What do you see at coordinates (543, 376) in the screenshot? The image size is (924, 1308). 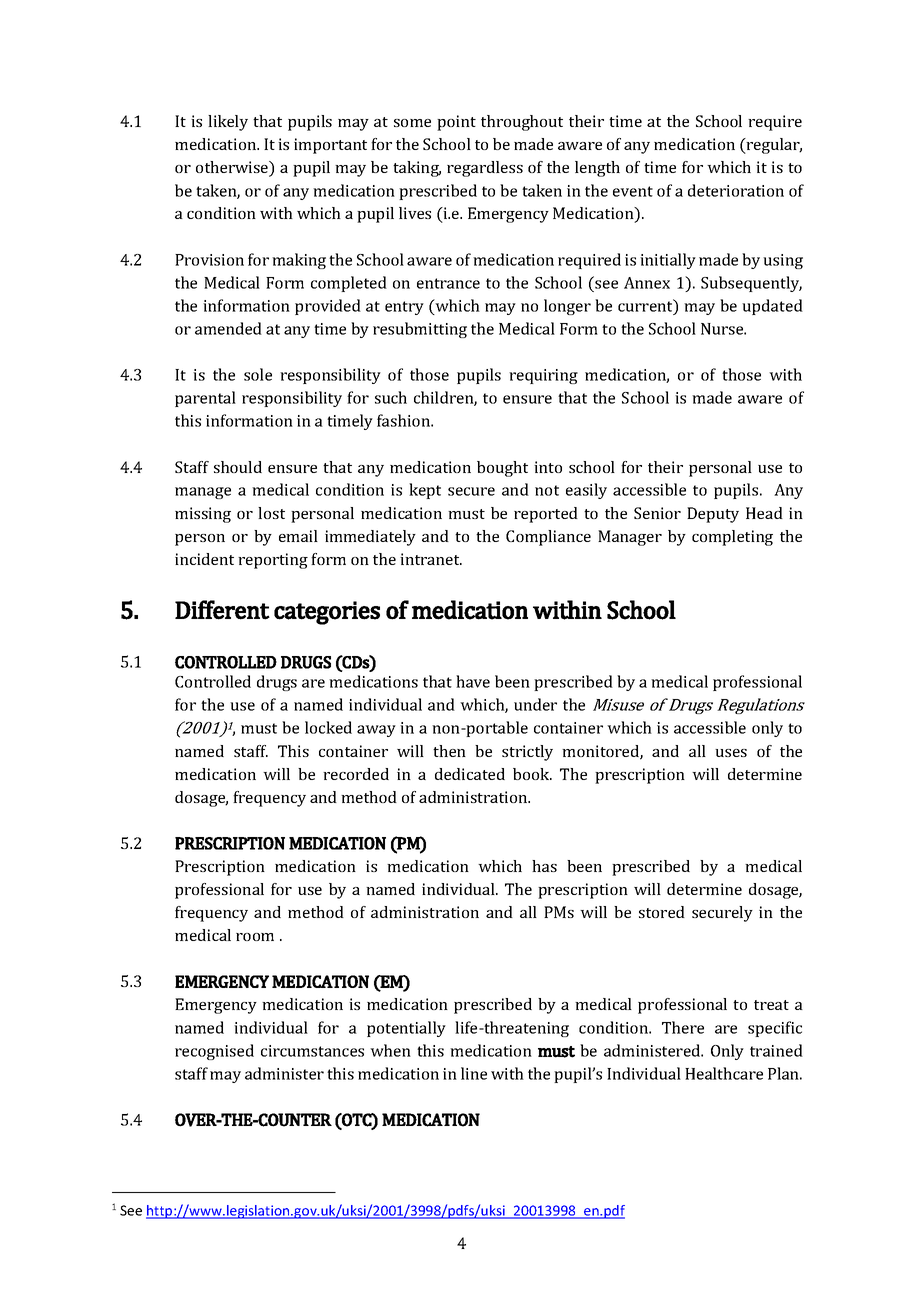 I see `requiring` at bounding box center [543, 376].
